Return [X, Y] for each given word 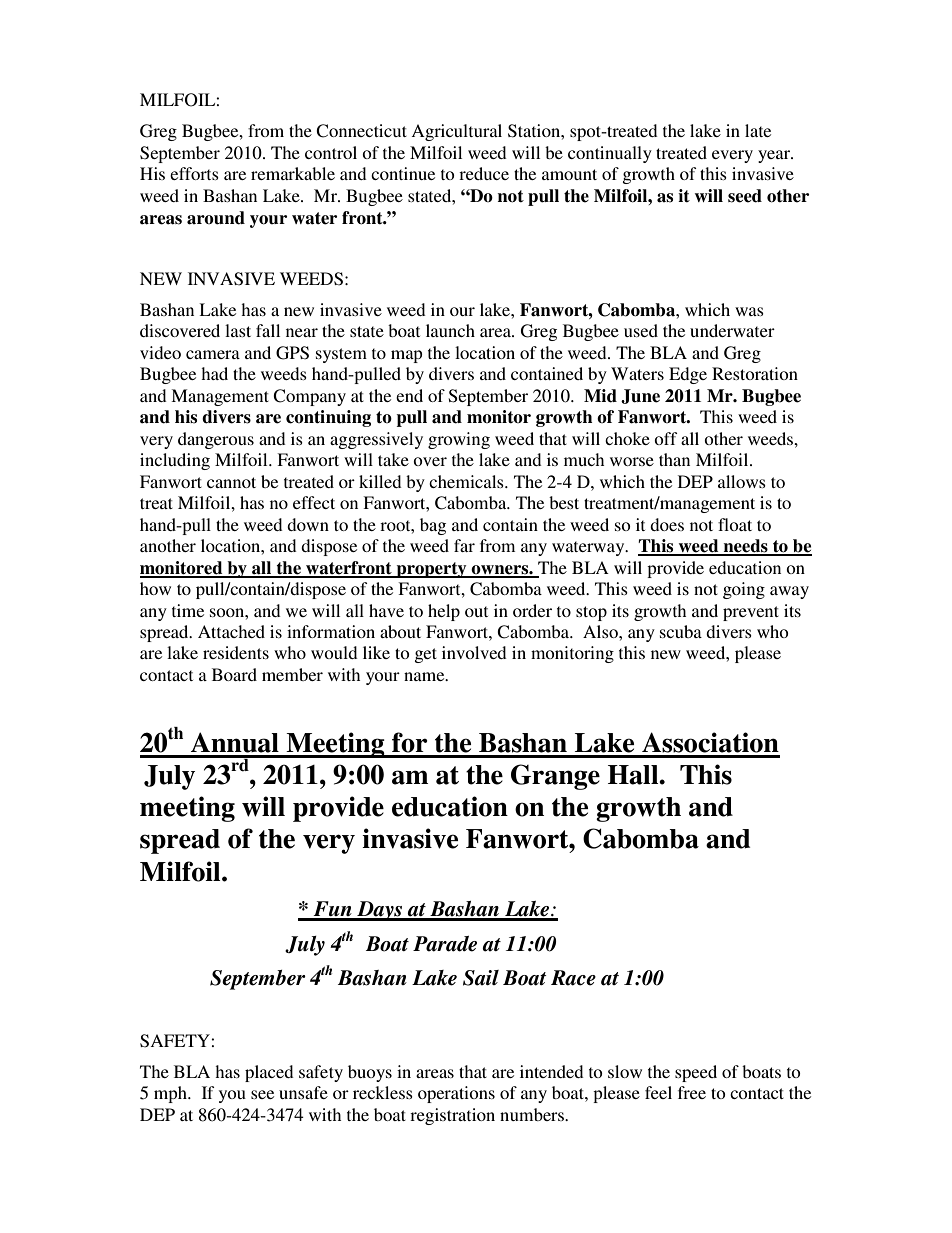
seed [745, 196]
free [692, 1092]
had [214, 373]
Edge [688, 375]
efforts [194, 173]
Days [380, 911]
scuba [681, 631]
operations [456, 1094]
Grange [555, 777]
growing [459, 440]
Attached [231, 631]
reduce [484, 173]
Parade [445, 944]
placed [269, 1073]
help [444, 612]
